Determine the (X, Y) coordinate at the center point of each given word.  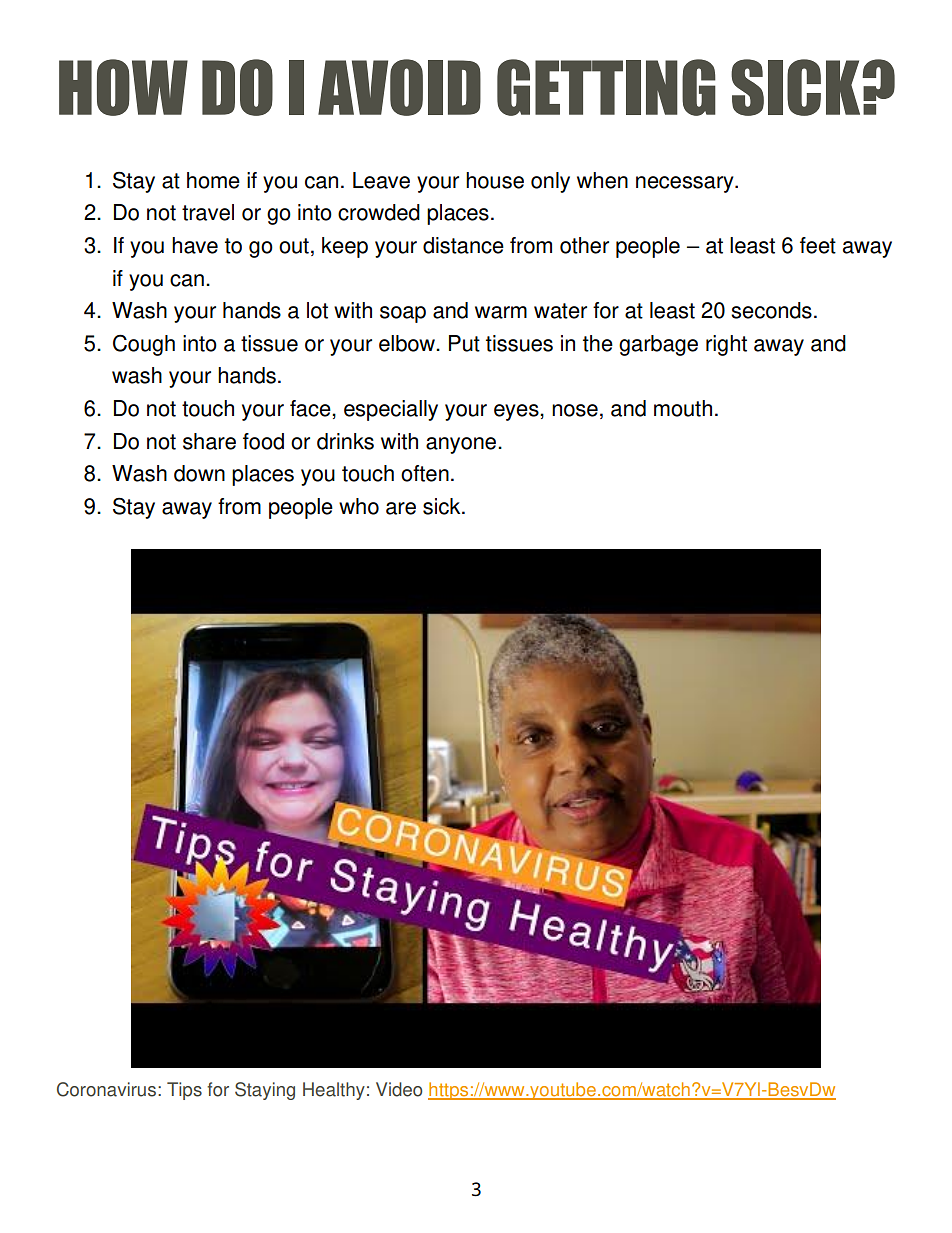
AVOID (399, 87)
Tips (184, 1091)
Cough (144, 345)
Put (464, 343)
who (359, 506)
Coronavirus (106, 1089)
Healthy (334, 1091)
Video (399, 1089)
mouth (683, 408)
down (199, 473)
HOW (123, 87)
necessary (686, 184)
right (726, 345)
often (425, 473)
